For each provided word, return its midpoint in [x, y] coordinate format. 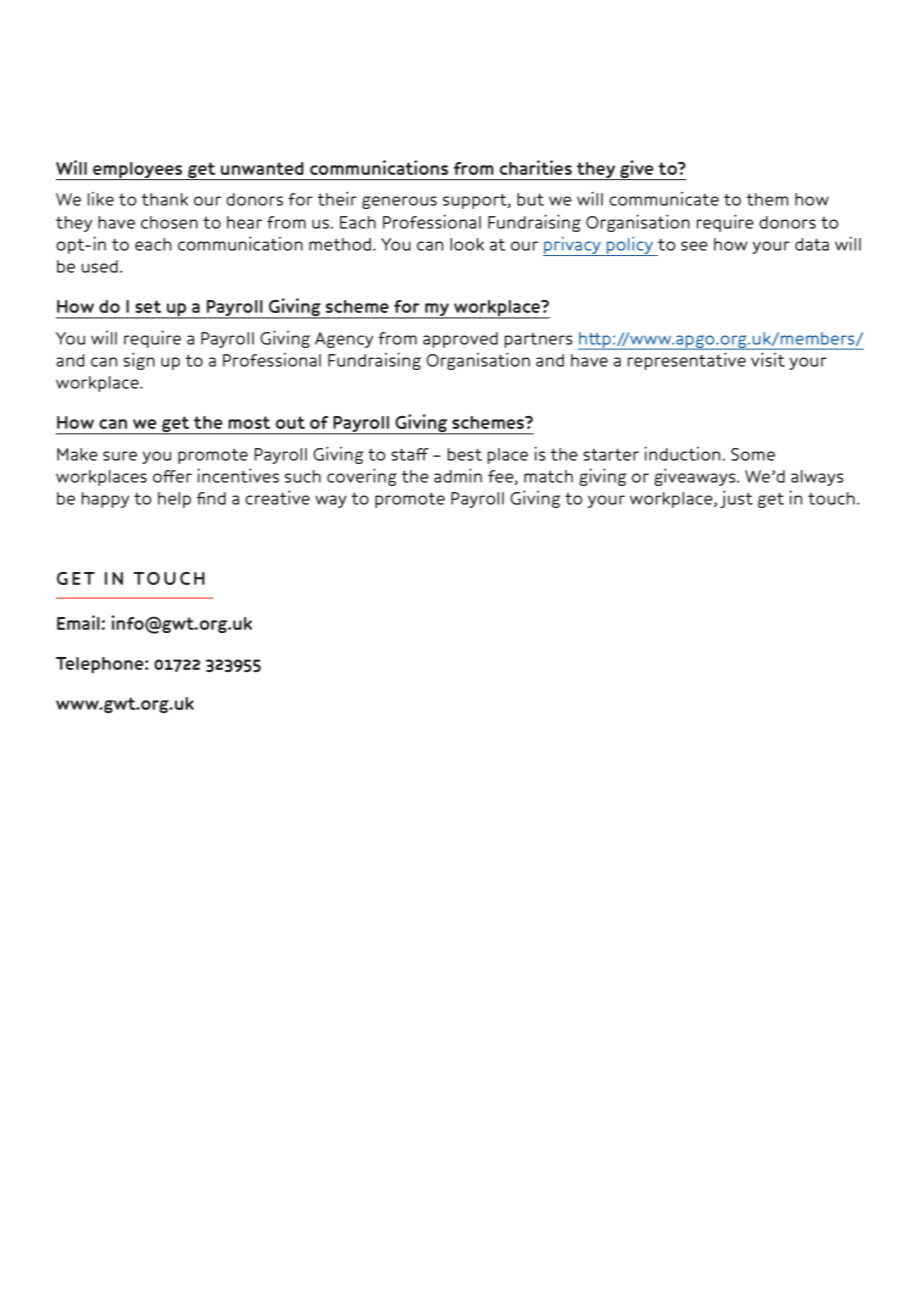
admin [458, 475]
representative [687, 361]
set [148, 306]
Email [78, 622]
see [694, 246]
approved [460, 340]
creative [277, 497]
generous [399, 202]
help [174, 500]
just [736, 499]
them [767, 199]
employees [138, 171]
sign [139, 361]
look [467, 244]
